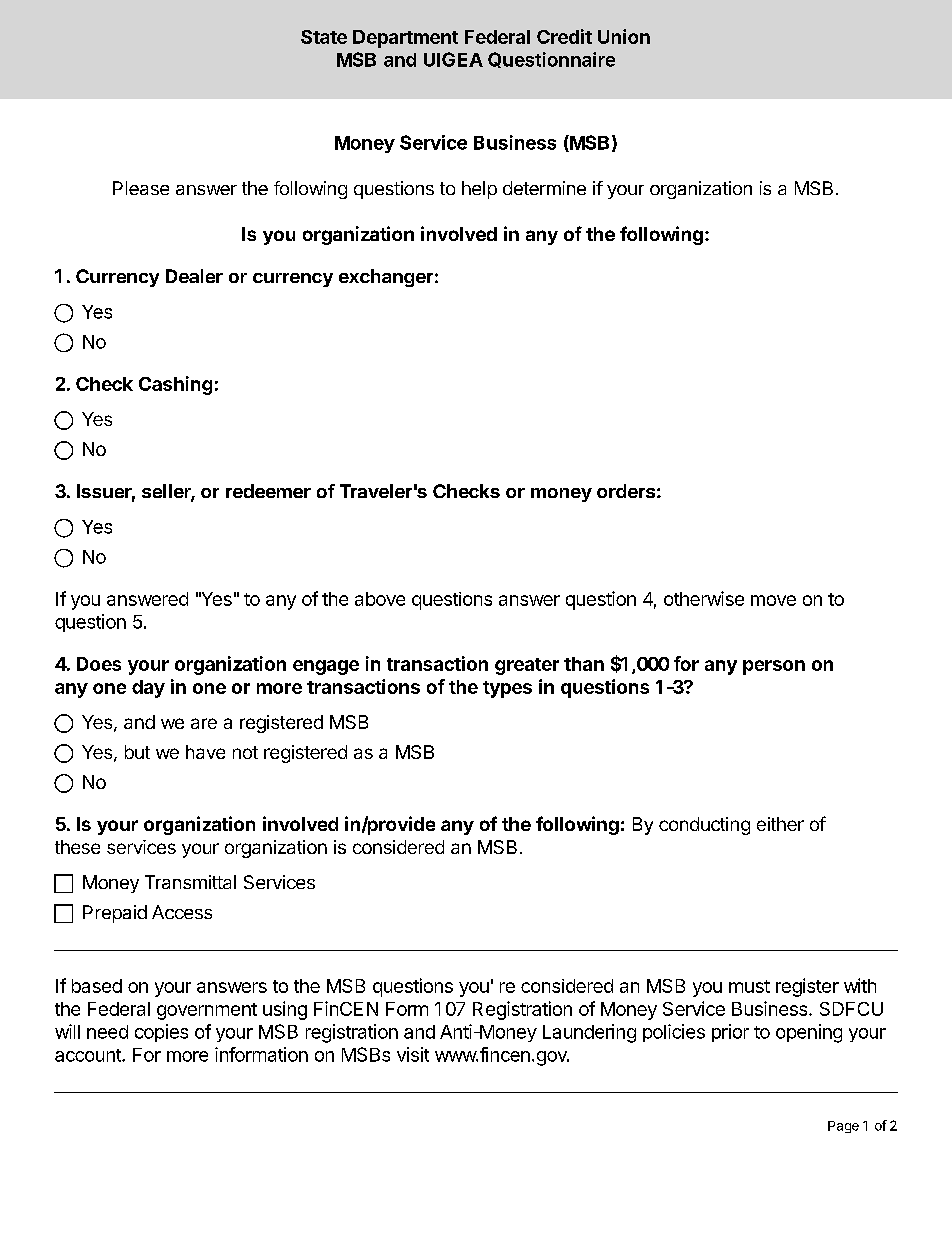 The width and height of the screenshot is (952, 1233). I want to click on these, so click(77, 847).
